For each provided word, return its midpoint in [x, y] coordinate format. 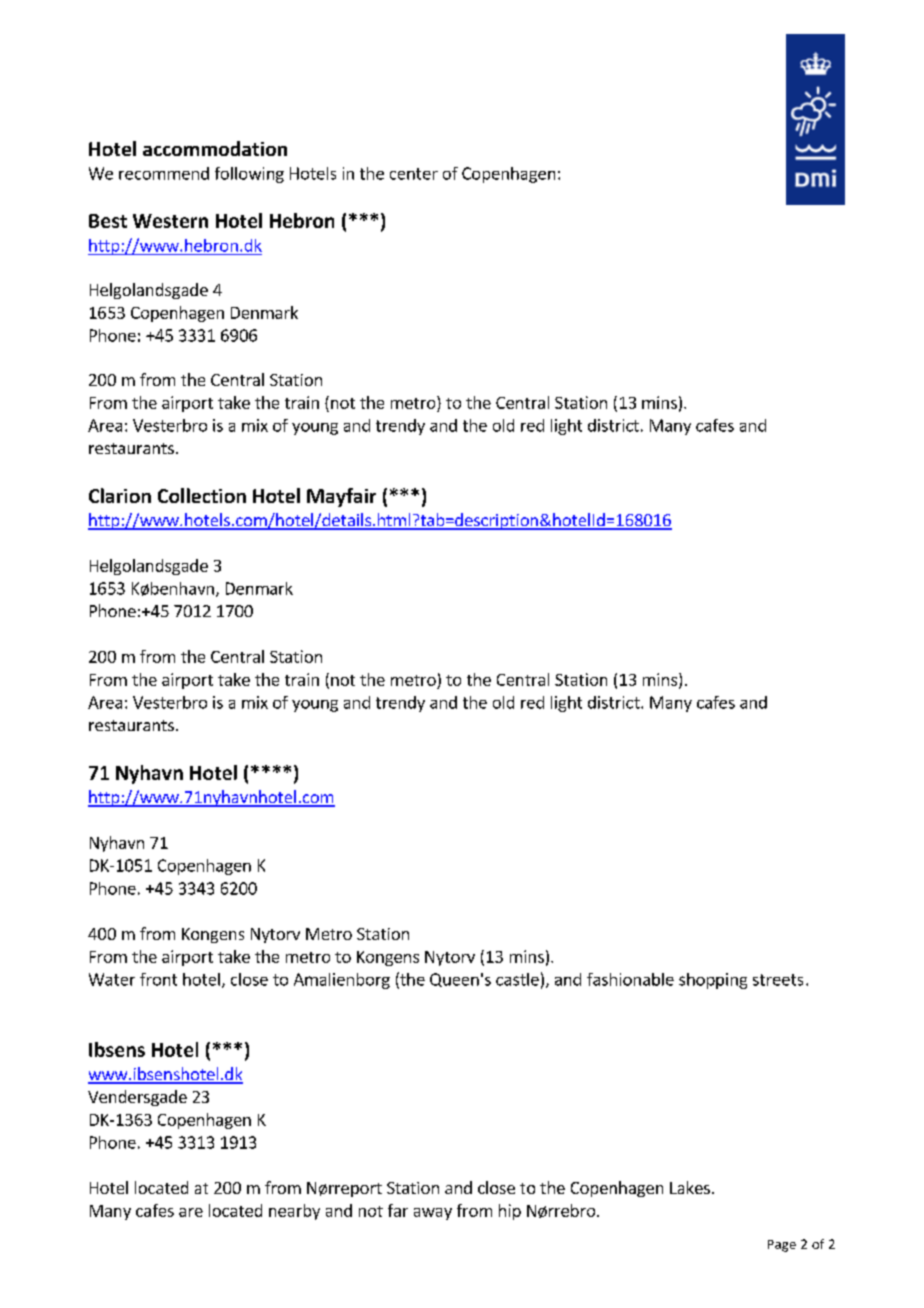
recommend [164, 173]
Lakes [690, 1187]
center [414, 174]
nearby [294, 1212]
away [433, 1214]
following [249, 175]
